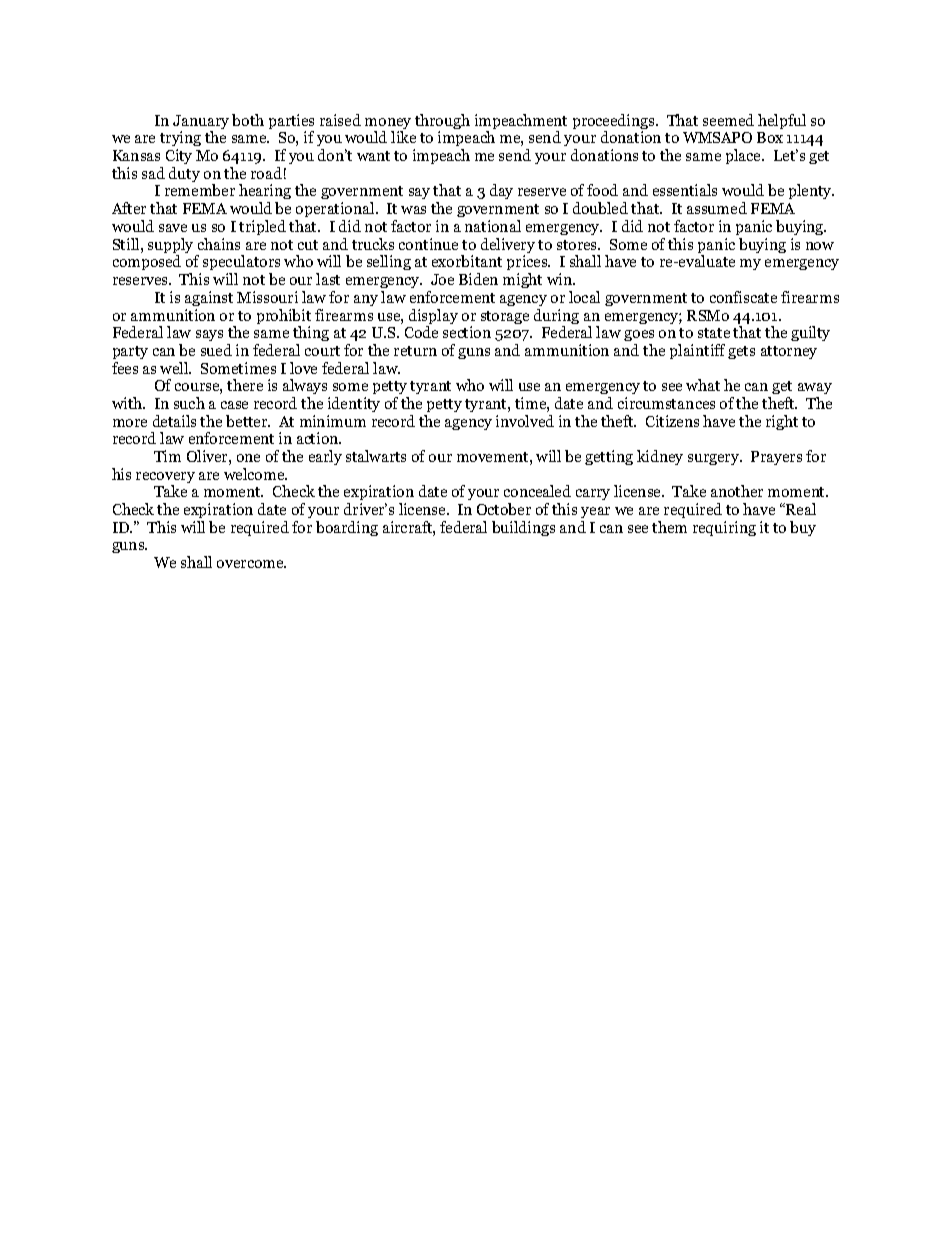  I want to click on recovery, so click(165, 479).
